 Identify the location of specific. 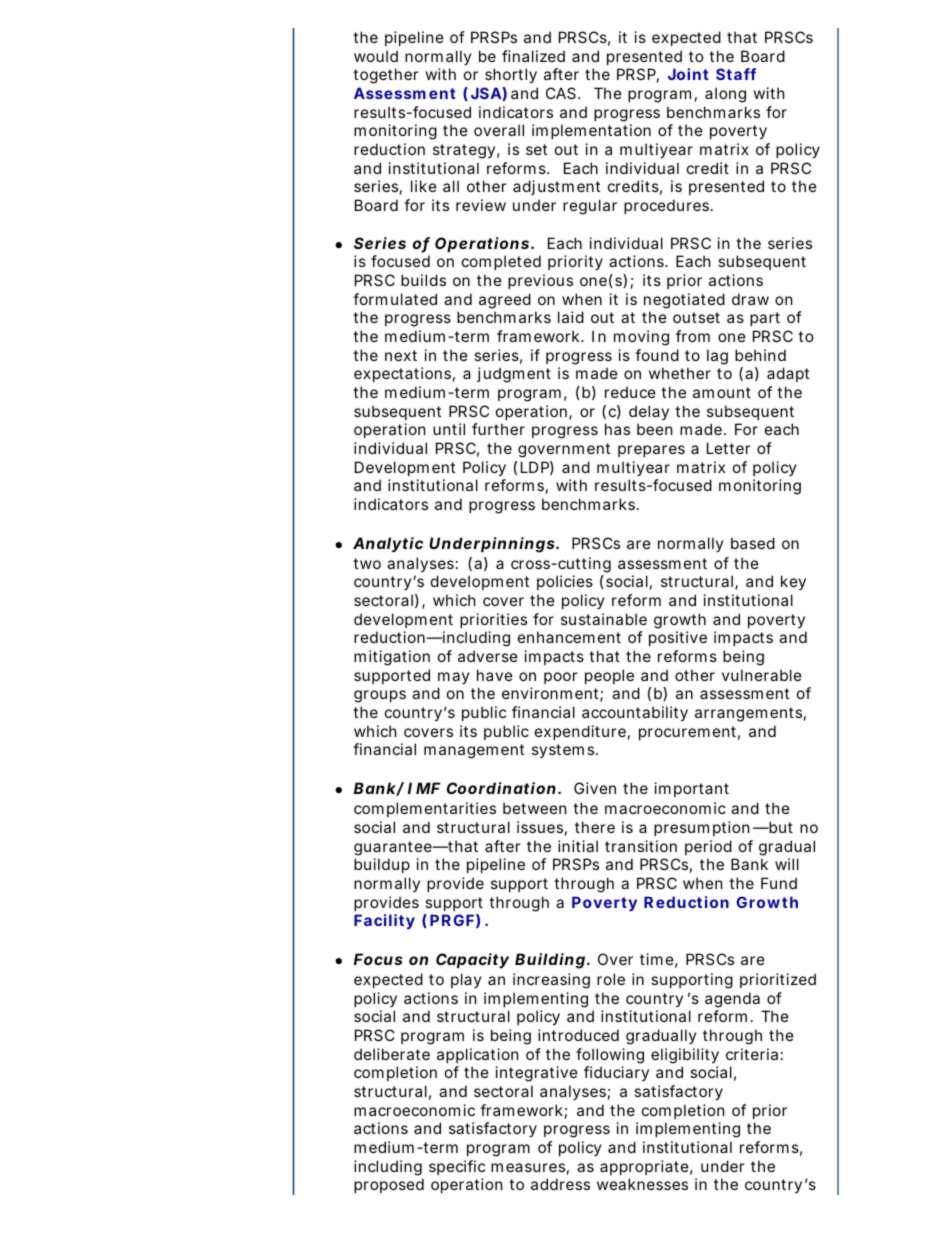
(457, 1167).
